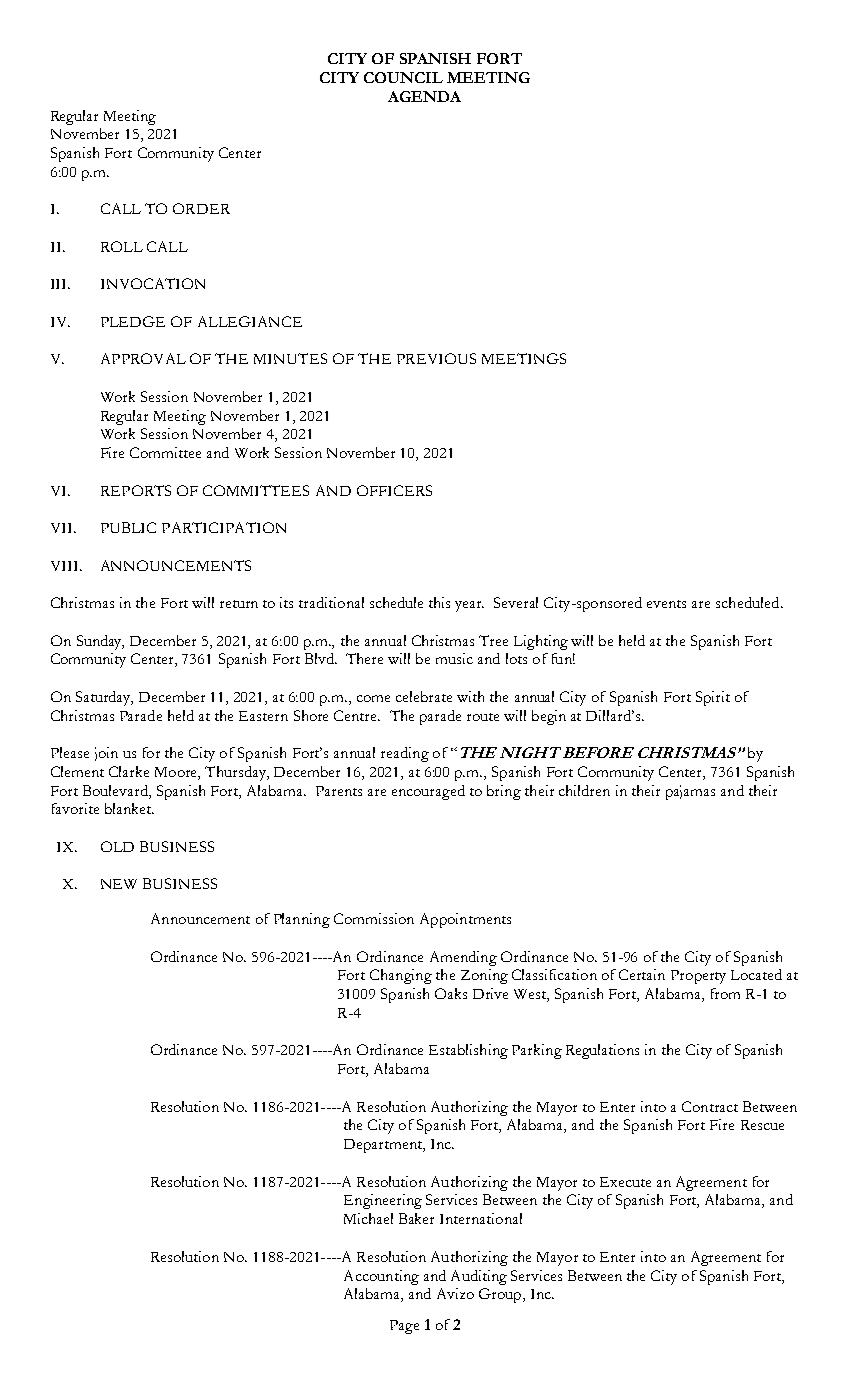  Describe the element at coordinates (201, 208) in the page. I see `ORDER` at that location.
